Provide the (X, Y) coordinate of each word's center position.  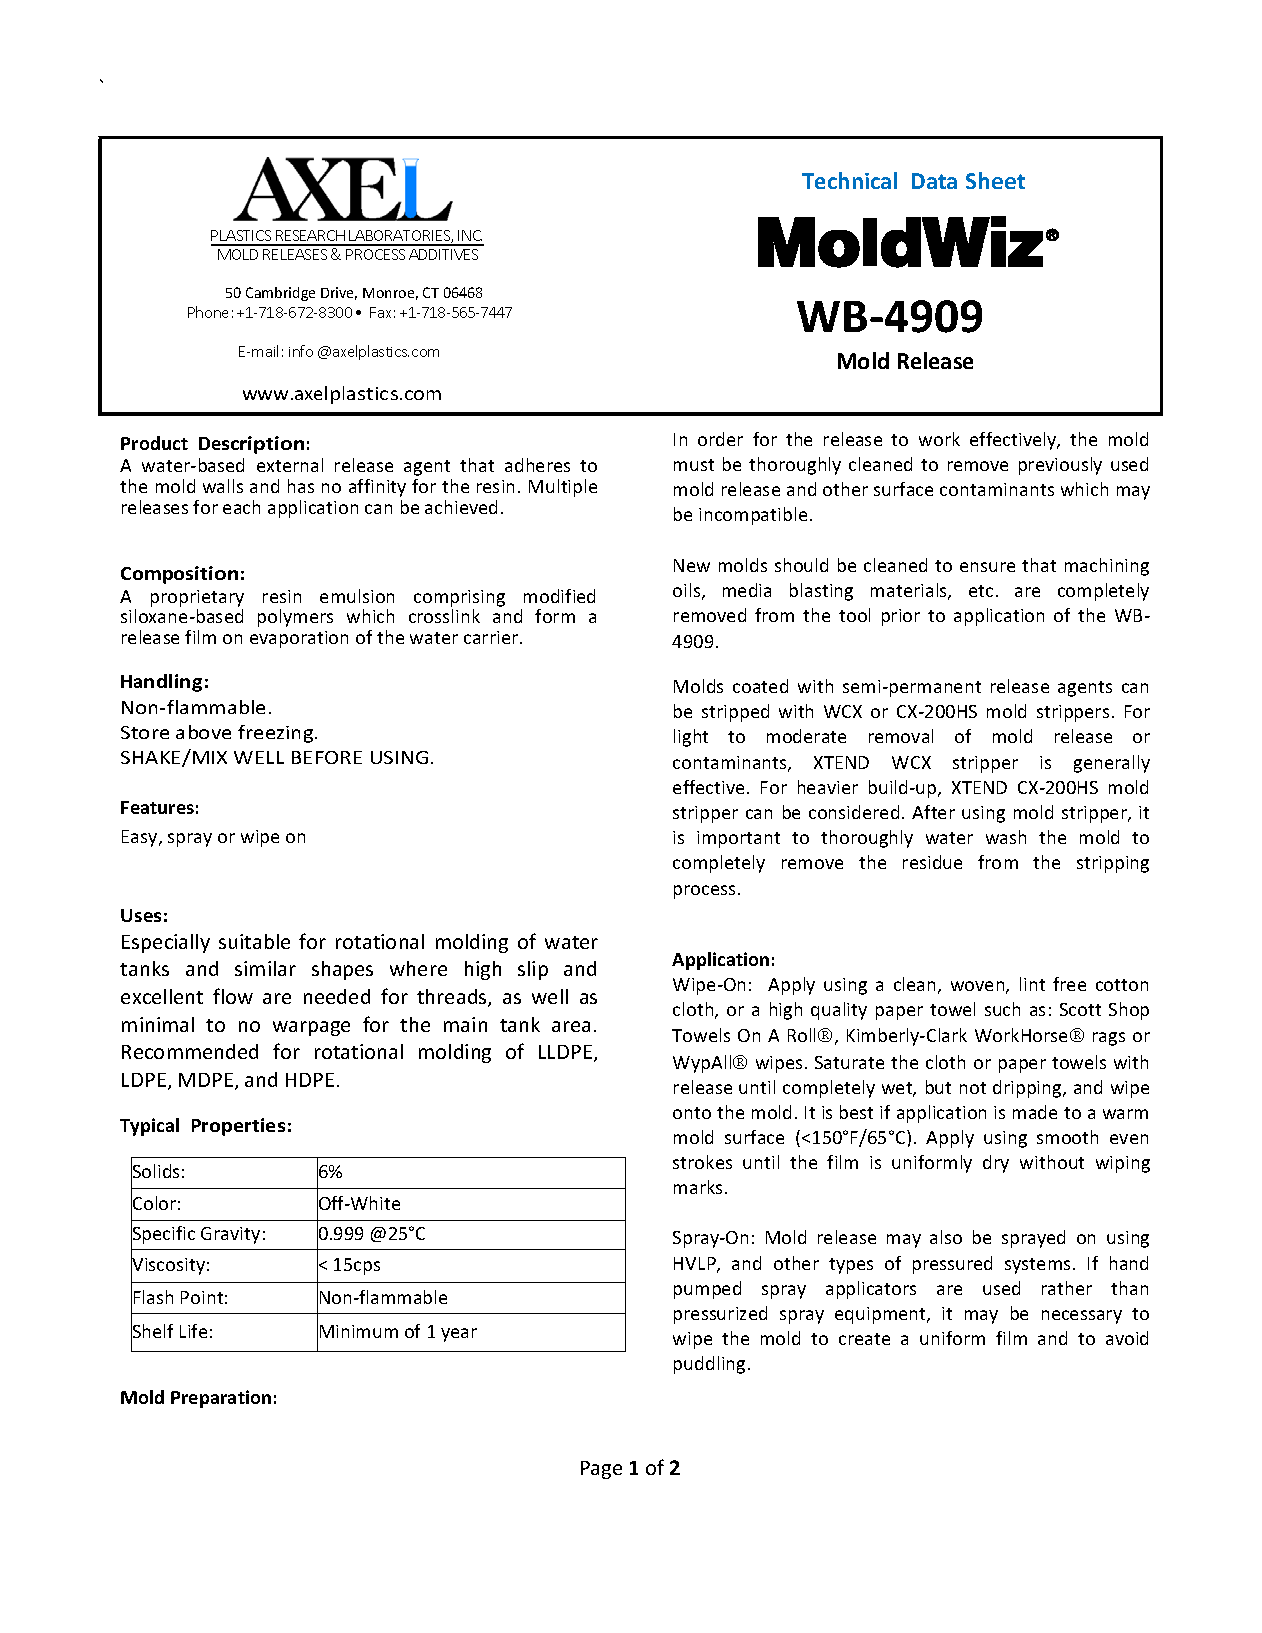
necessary (1082, 1317)
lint (1032, 984)
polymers (295, 618)
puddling (709, 1365)
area (571, 1026)
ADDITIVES (443, 254)
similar (265, 968)
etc (981, 591)
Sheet (995, 180)
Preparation (221, 1399)
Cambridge (280, 294)
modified (559, 596)
